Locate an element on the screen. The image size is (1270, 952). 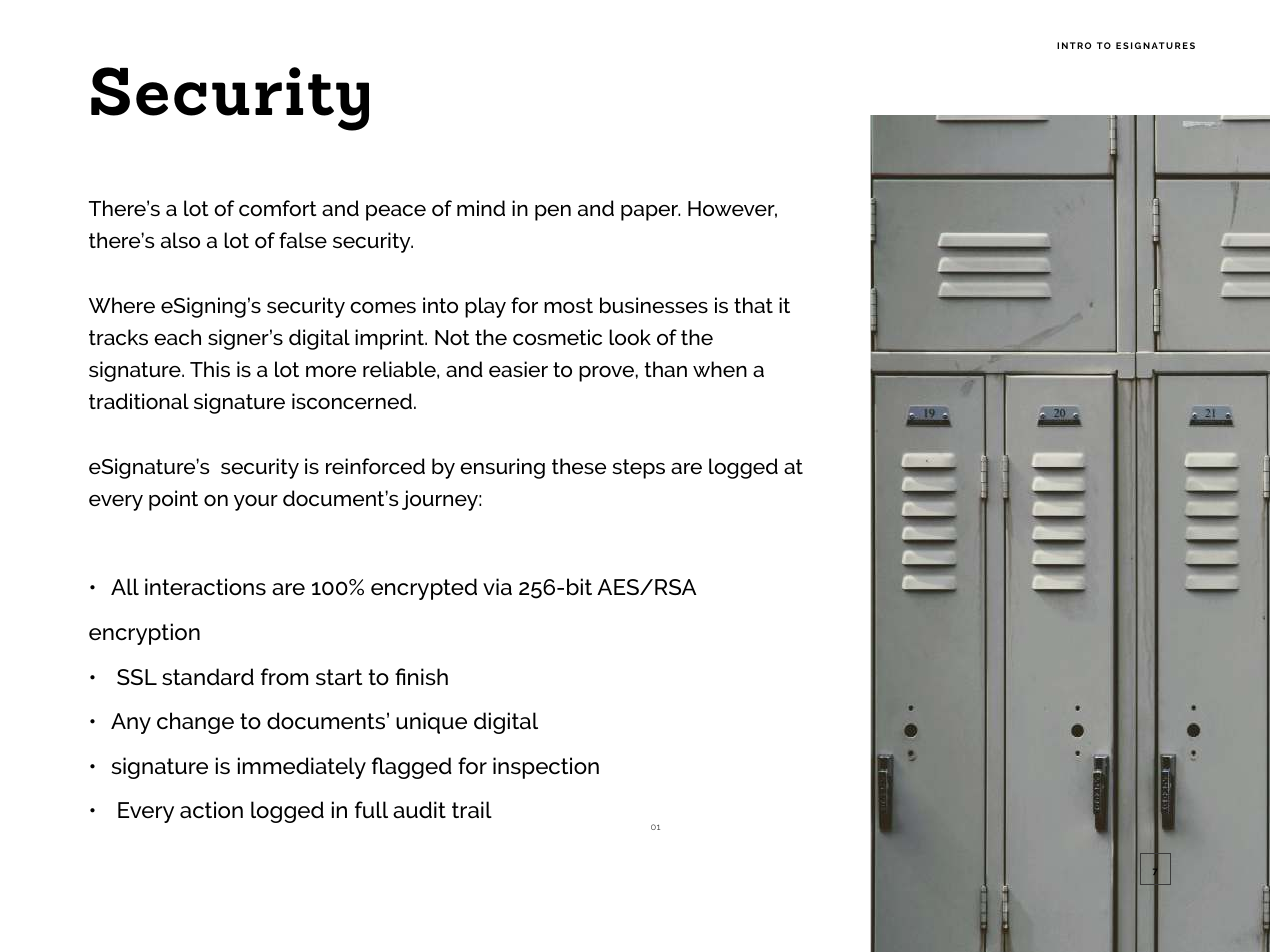
traditional is located at coordinates (139, 401).
